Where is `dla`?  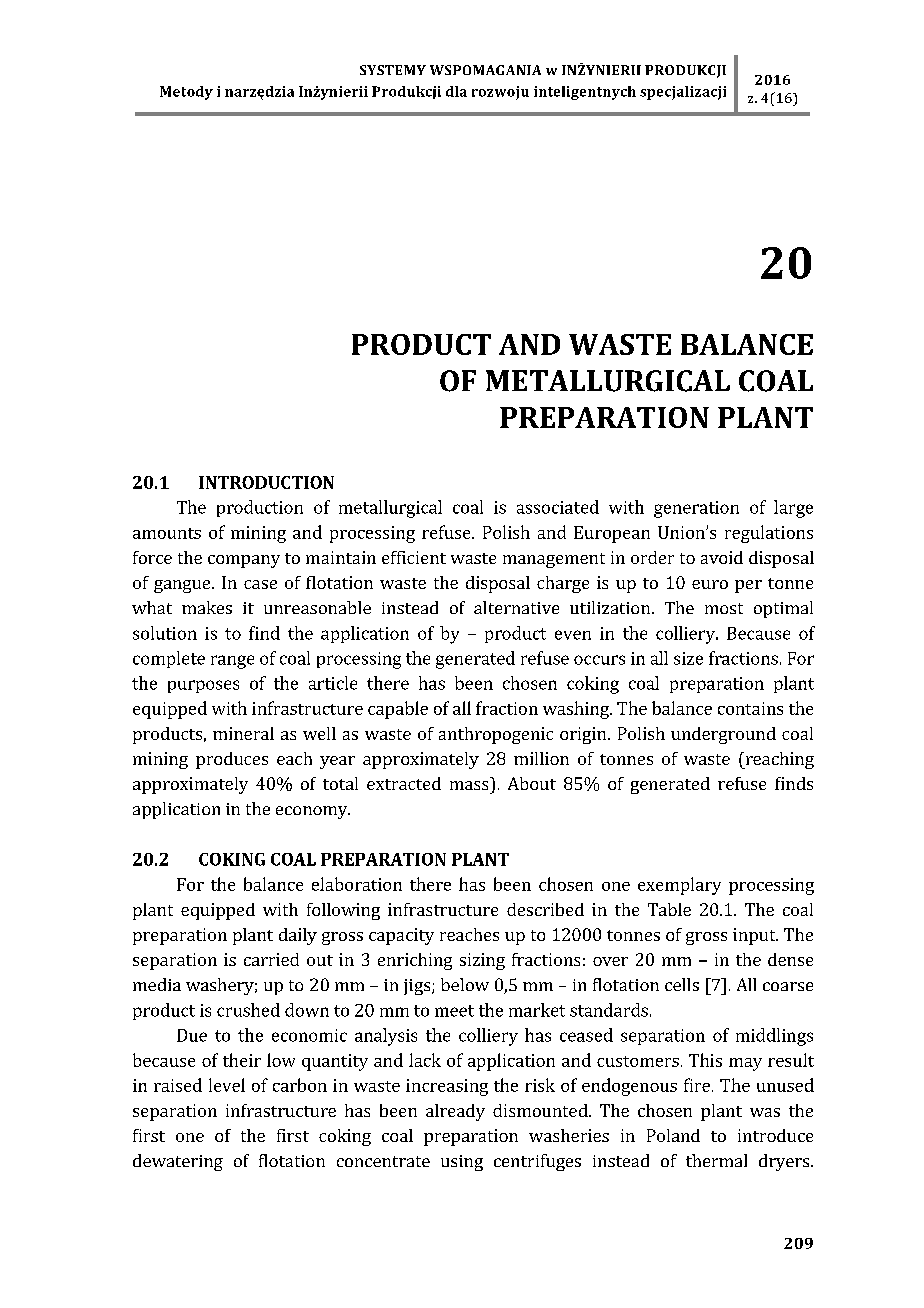
dla is located at coordinates (456, 91).
